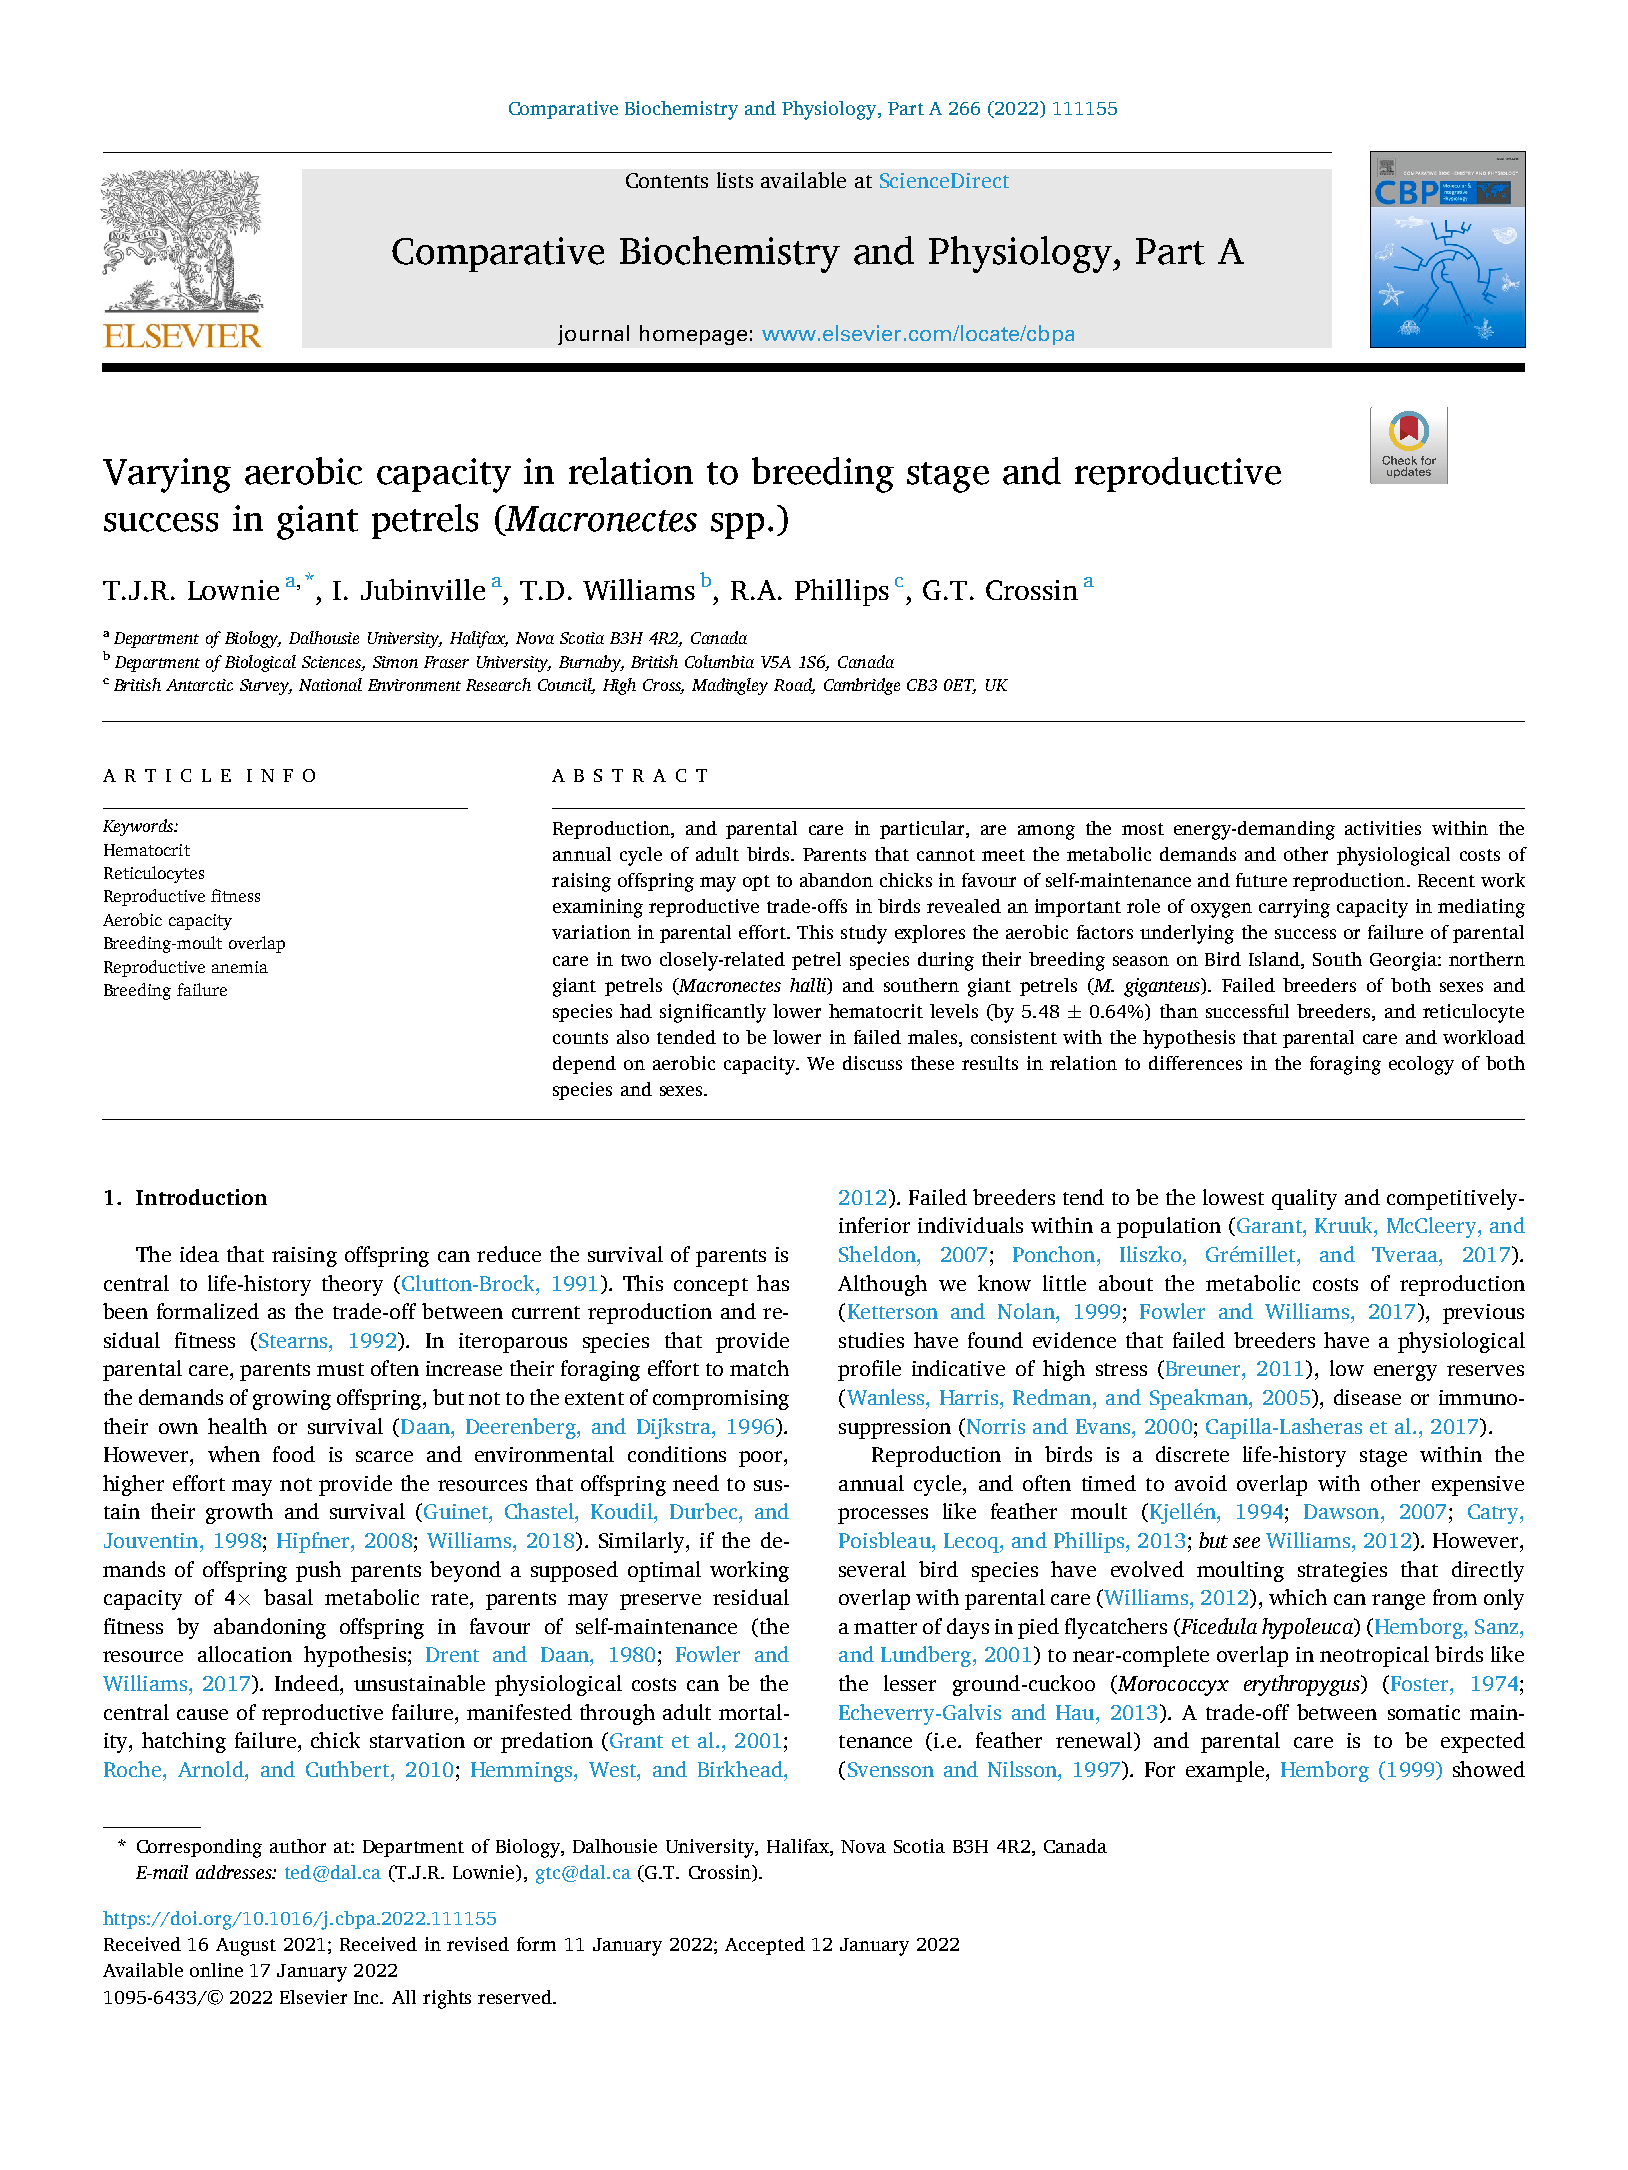 Image resolution: width=1628 pixels, height=2170 pixels. What do you see at coordinates (246, 1947) in the screenshot?
I see `August` at bounding box center [246, 1947].
